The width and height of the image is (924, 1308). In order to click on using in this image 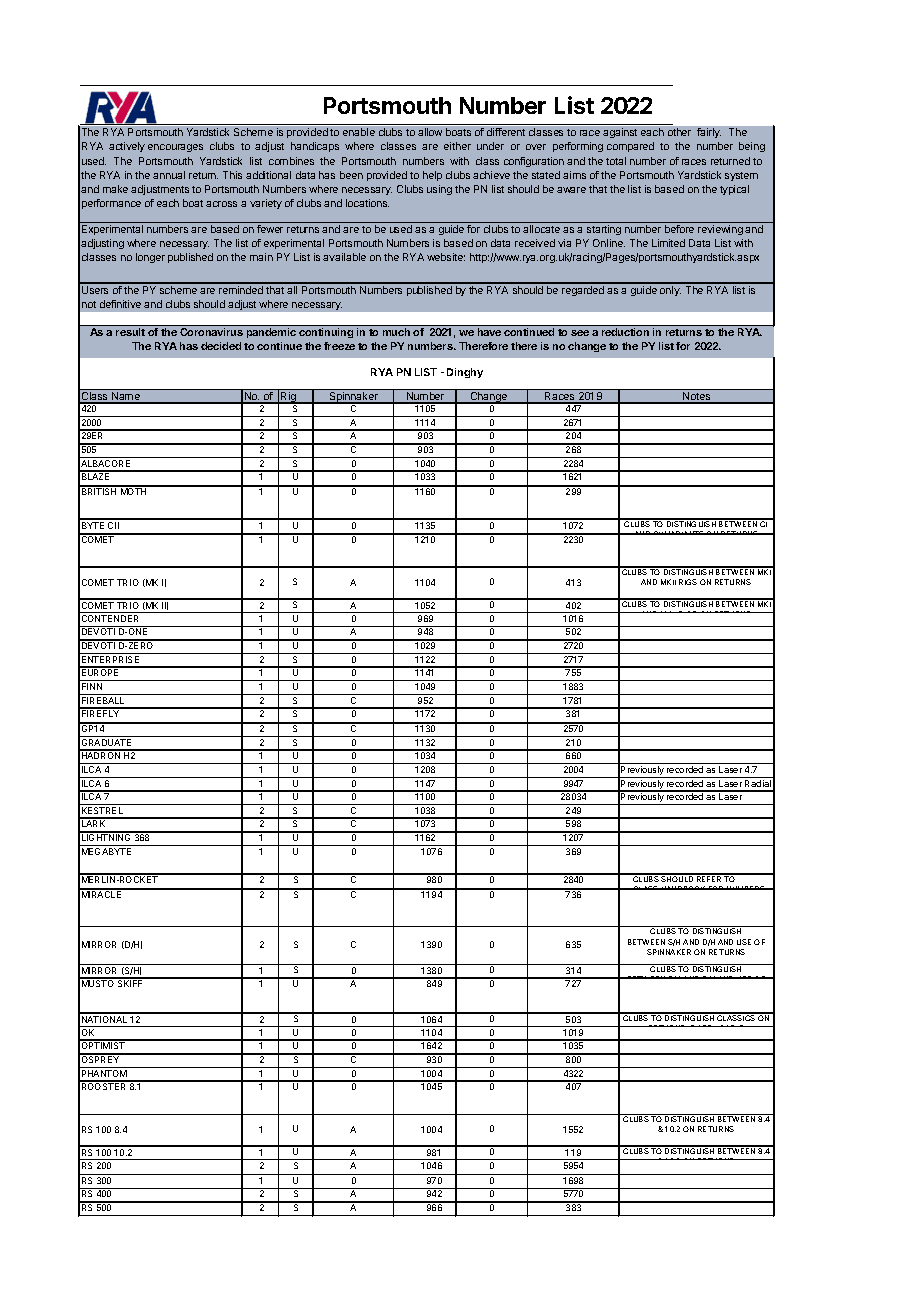, I will do `click(439, 190)`.
